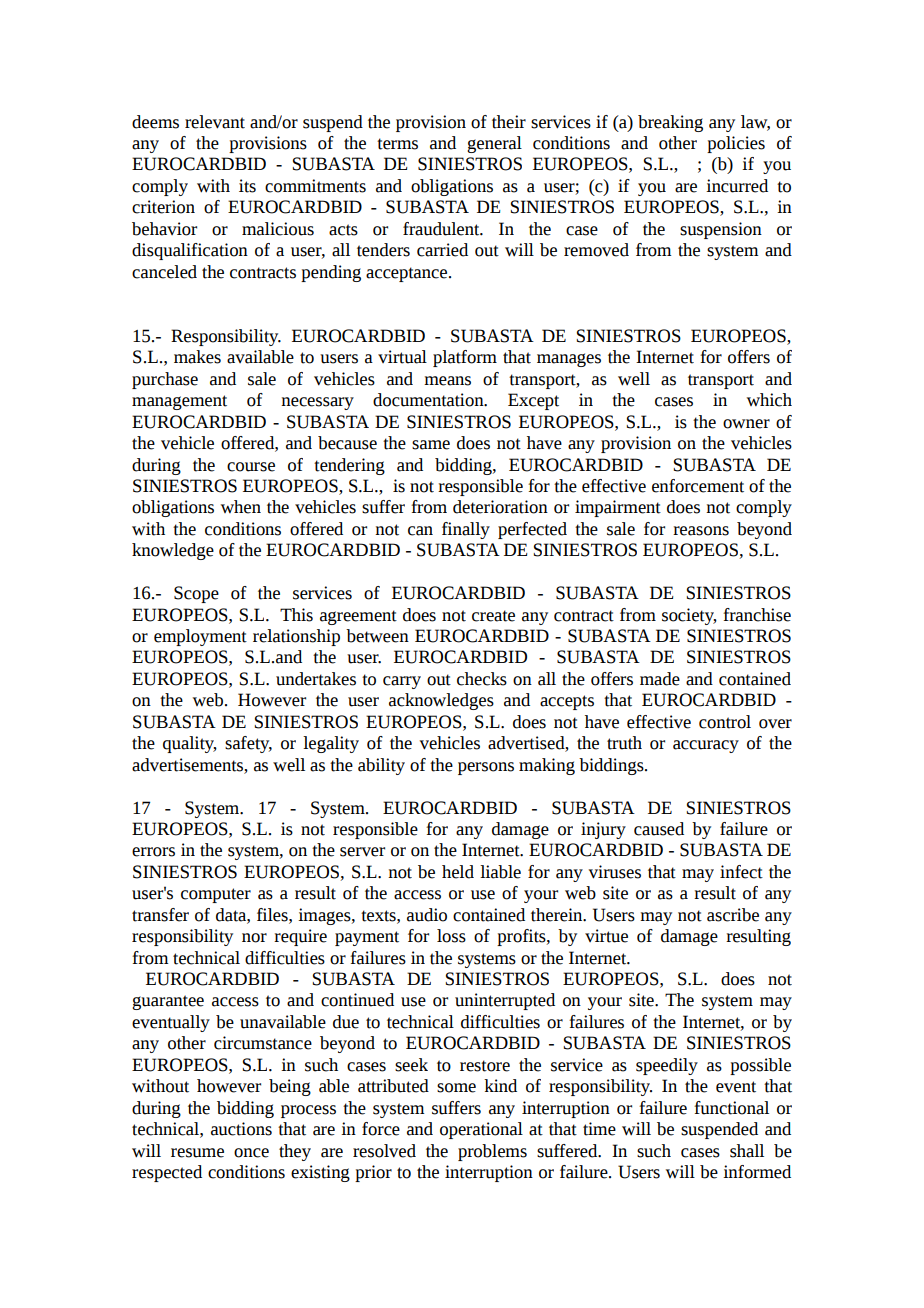 This screenshot has height=1308, width=924. I want to click on safety, so click(248, 744).
